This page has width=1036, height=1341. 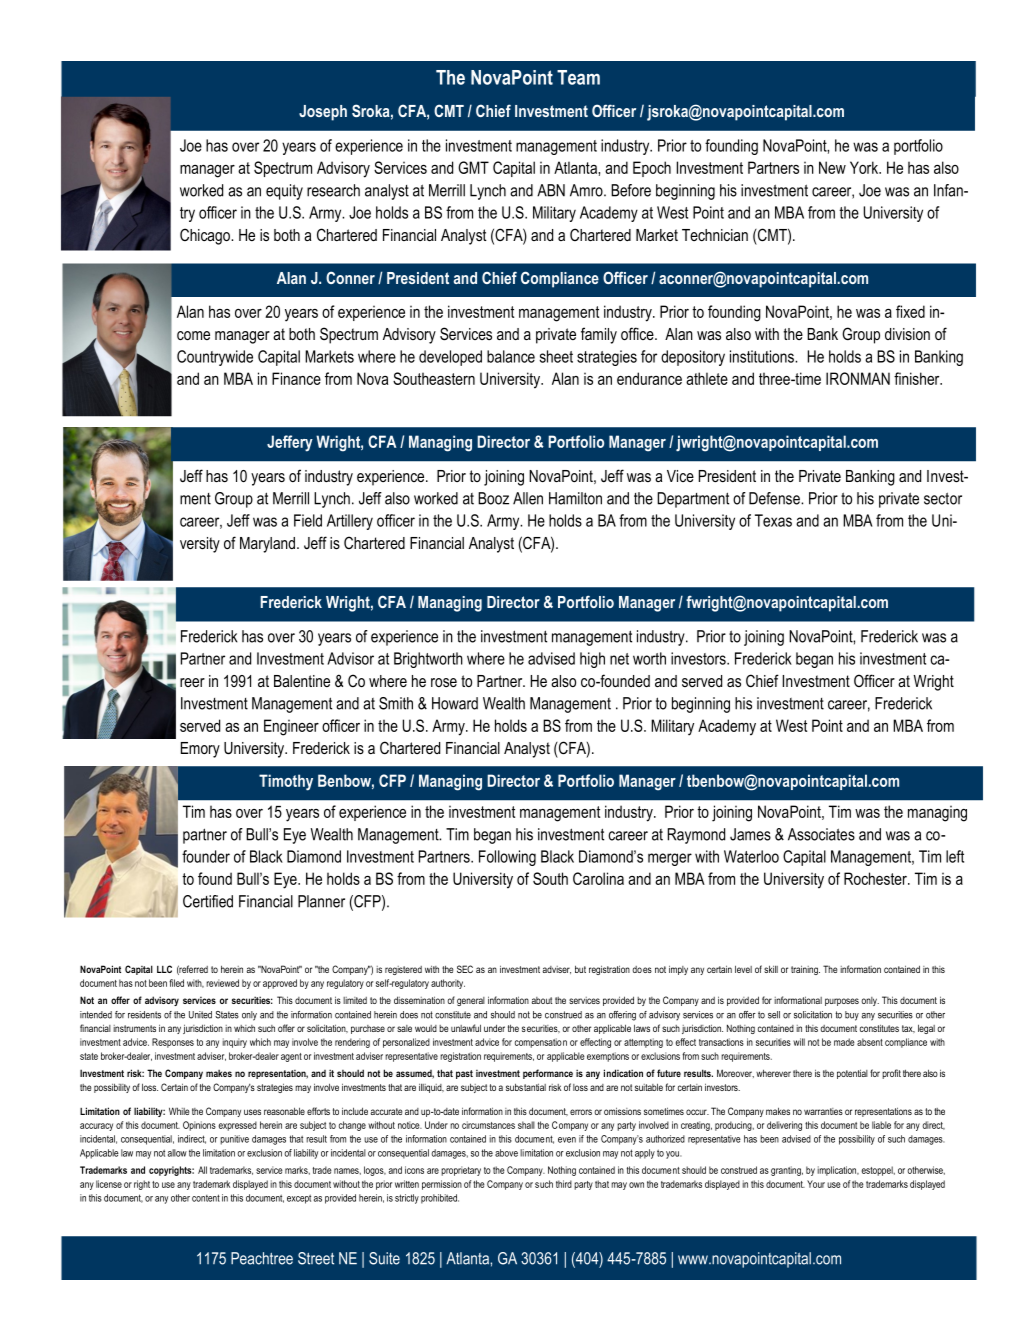 I want to click on Certified, so click(x=208, y=901).
